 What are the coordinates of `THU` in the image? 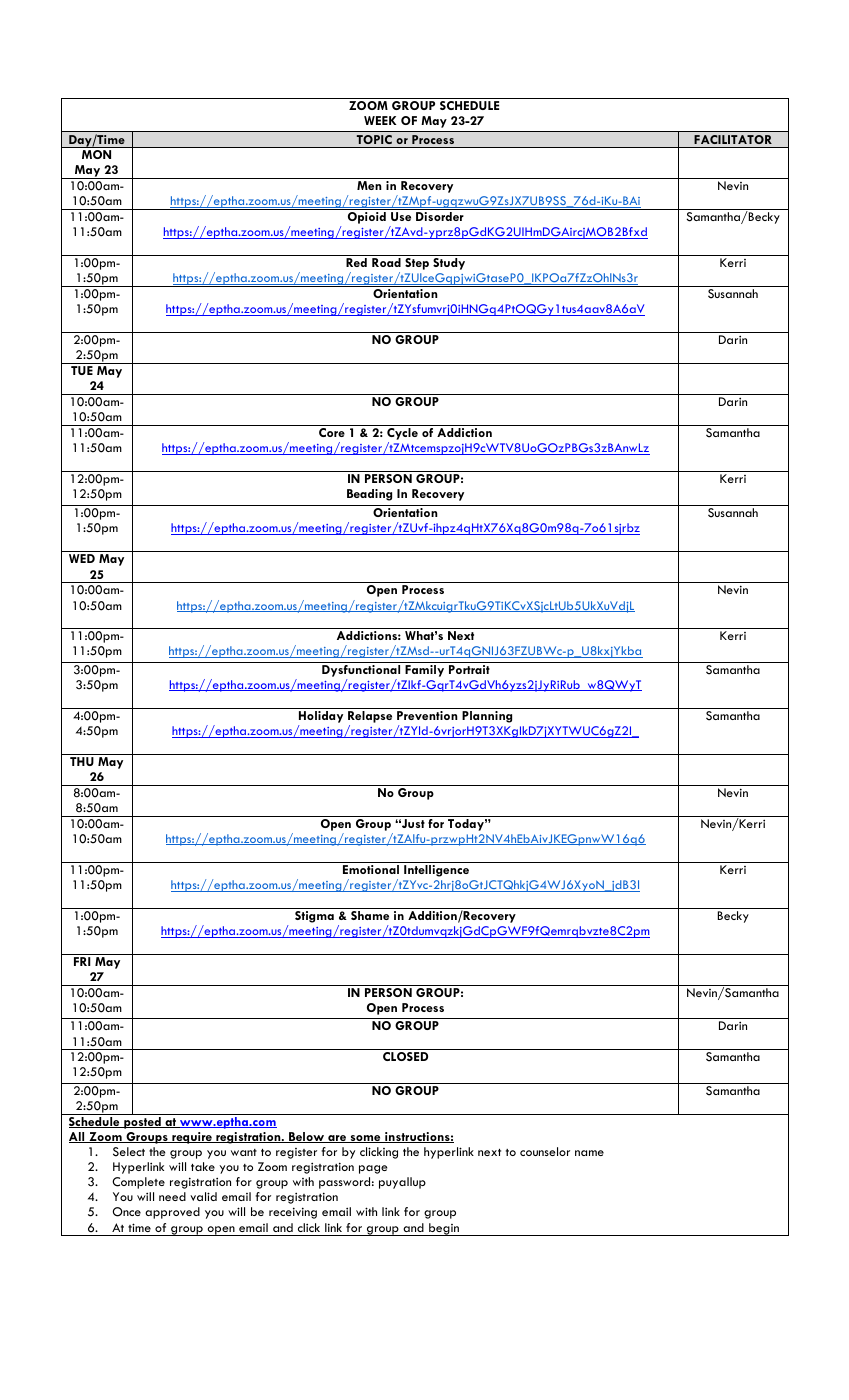 It's located at (82, 761).
